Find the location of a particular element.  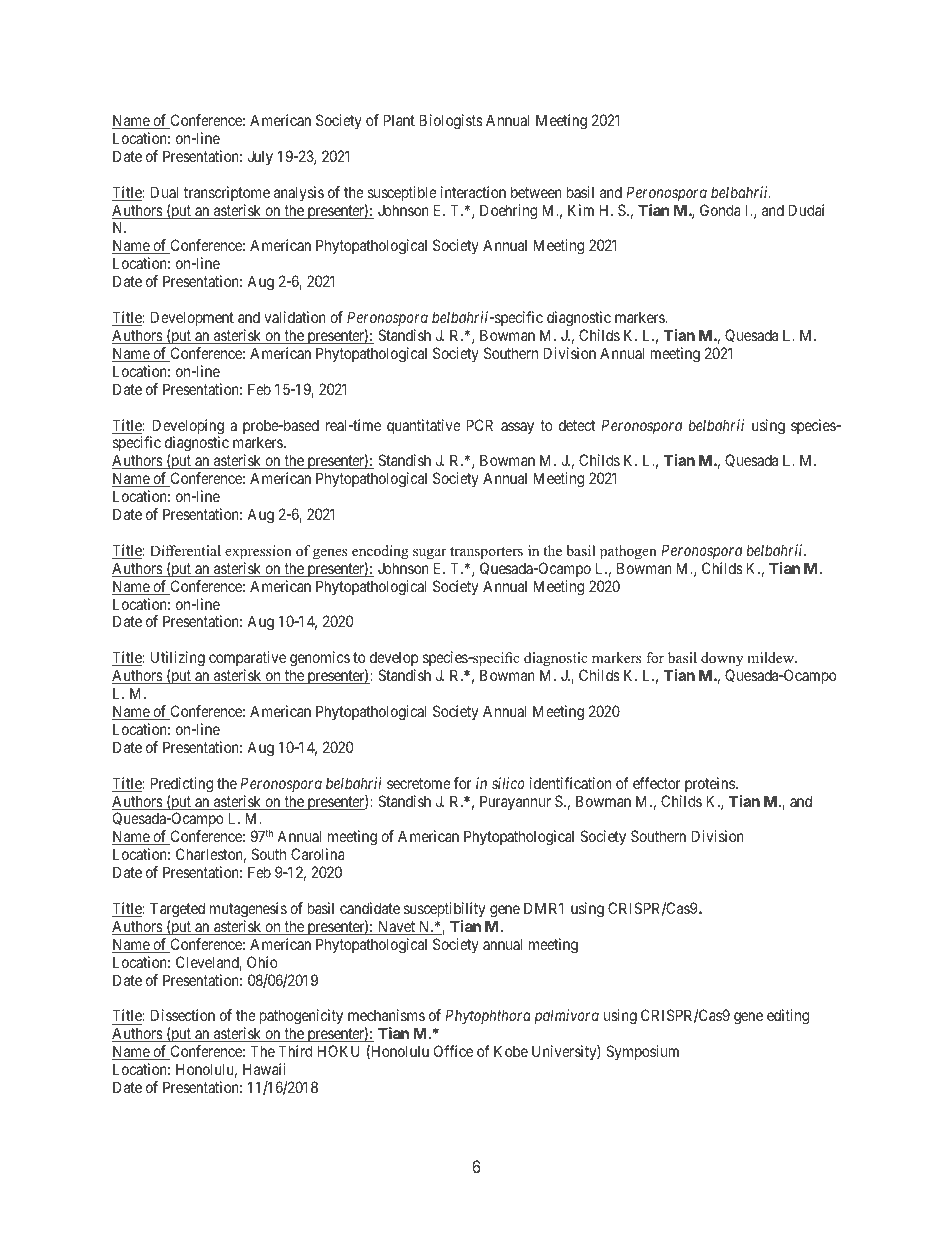

validation is located at coordinates (295, 317).
